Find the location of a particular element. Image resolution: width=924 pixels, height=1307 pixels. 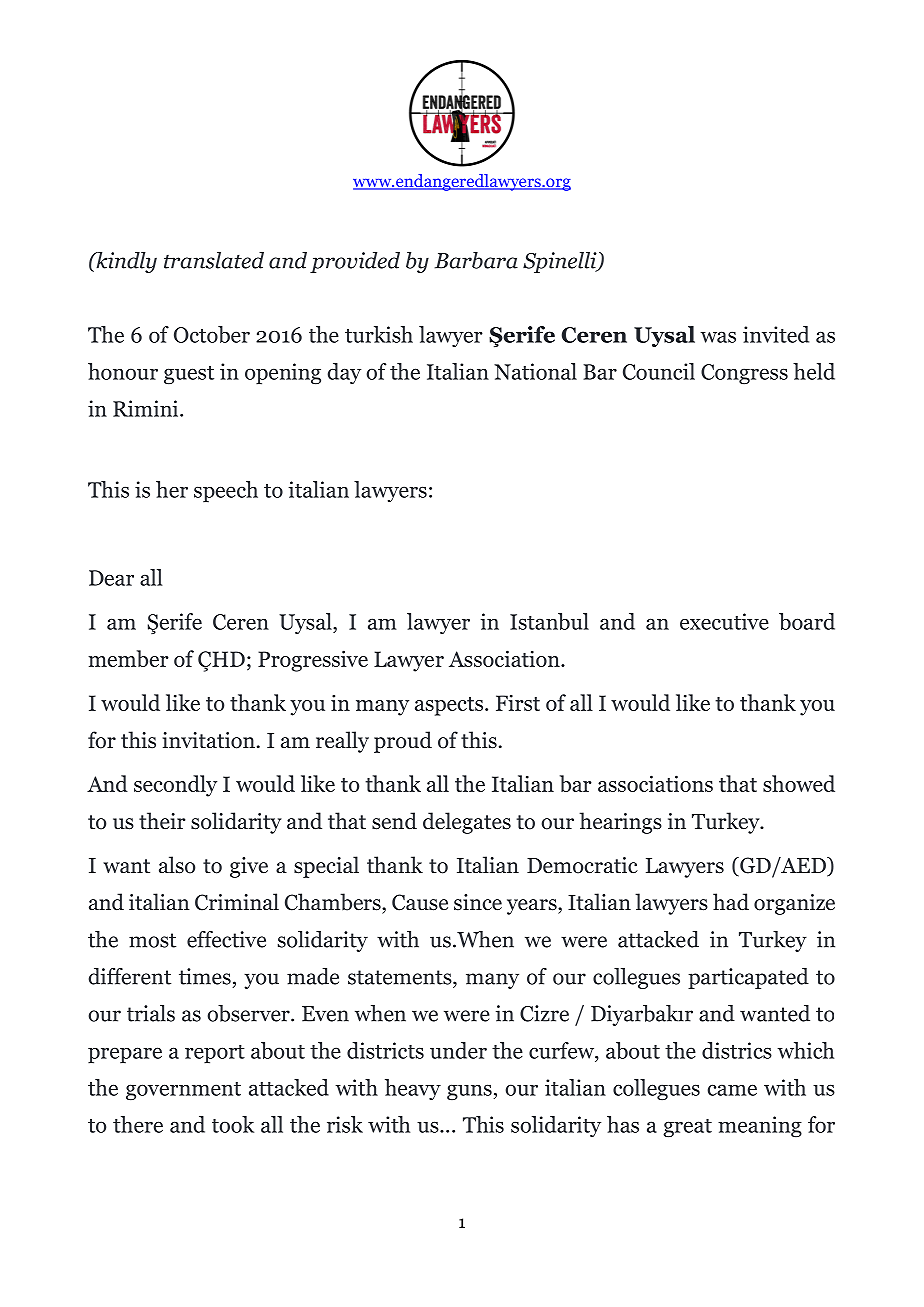

was is located at coordinates (718, 337).
